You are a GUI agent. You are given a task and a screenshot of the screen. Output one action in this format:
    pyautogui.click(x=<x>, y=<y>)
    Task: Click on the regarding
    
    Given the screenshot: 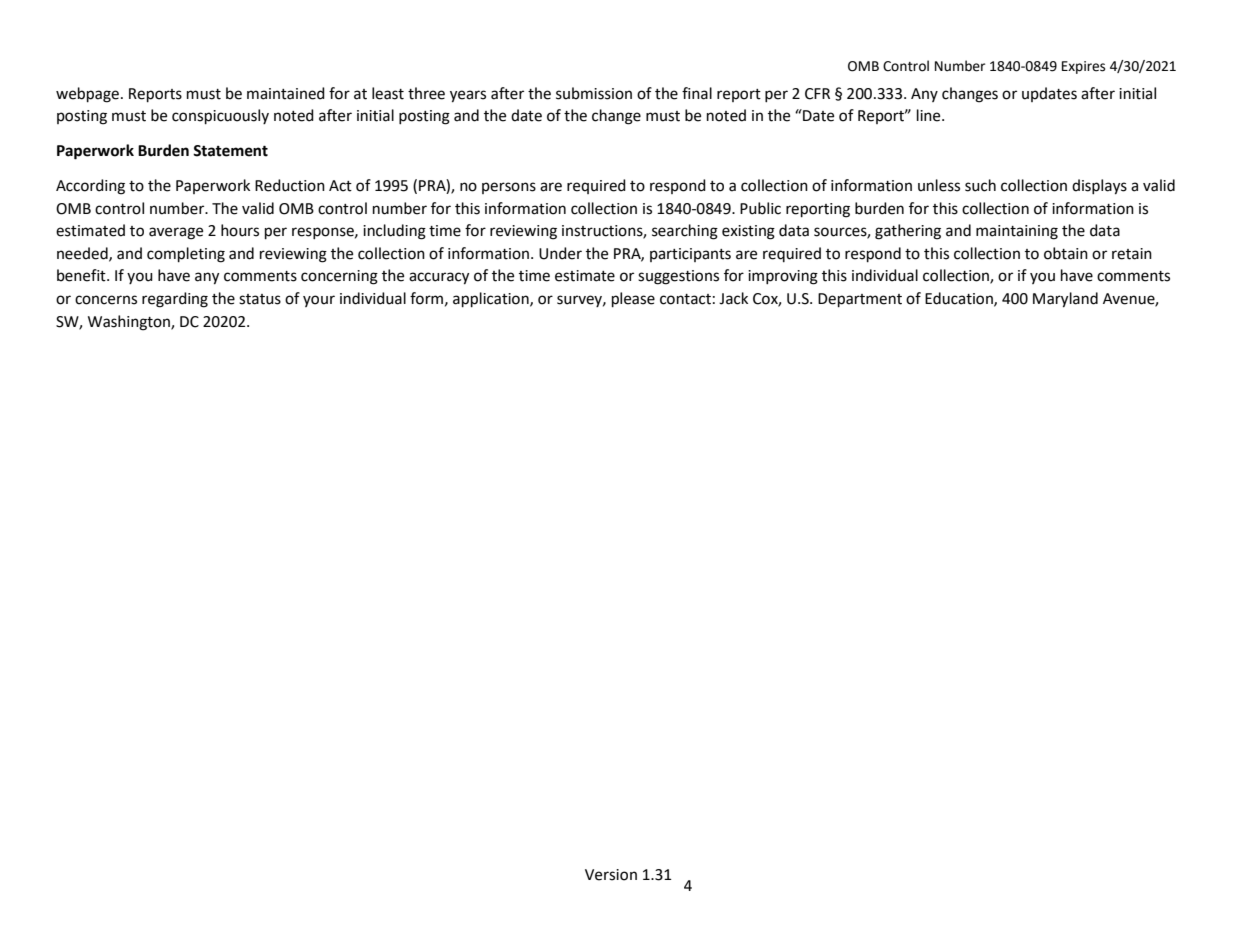 What is the action you would take?
    pyautogui.click(x=175, y=300)
